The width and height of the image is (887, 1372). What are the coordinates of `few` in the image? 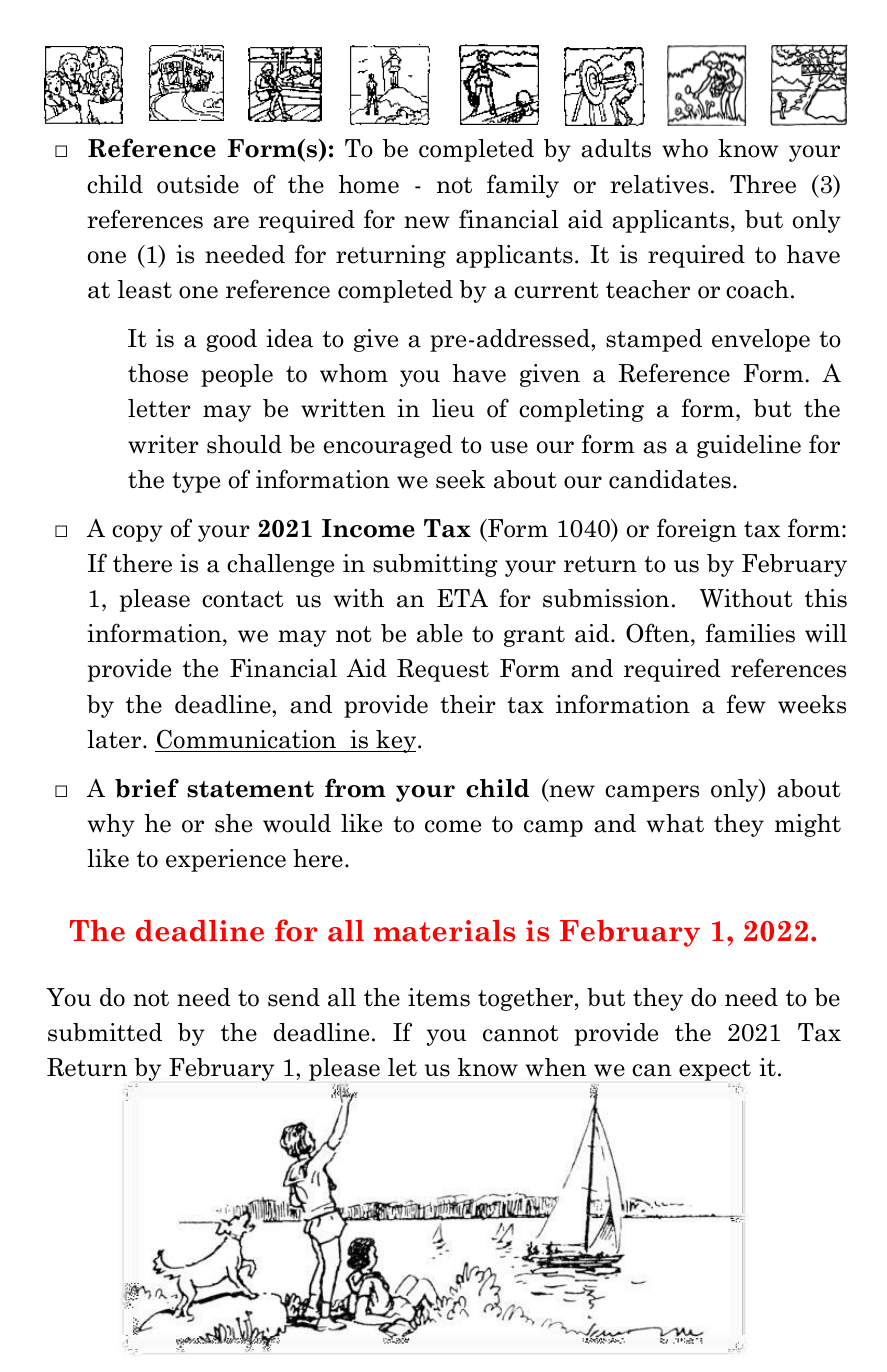 It's located at (746, 704).
